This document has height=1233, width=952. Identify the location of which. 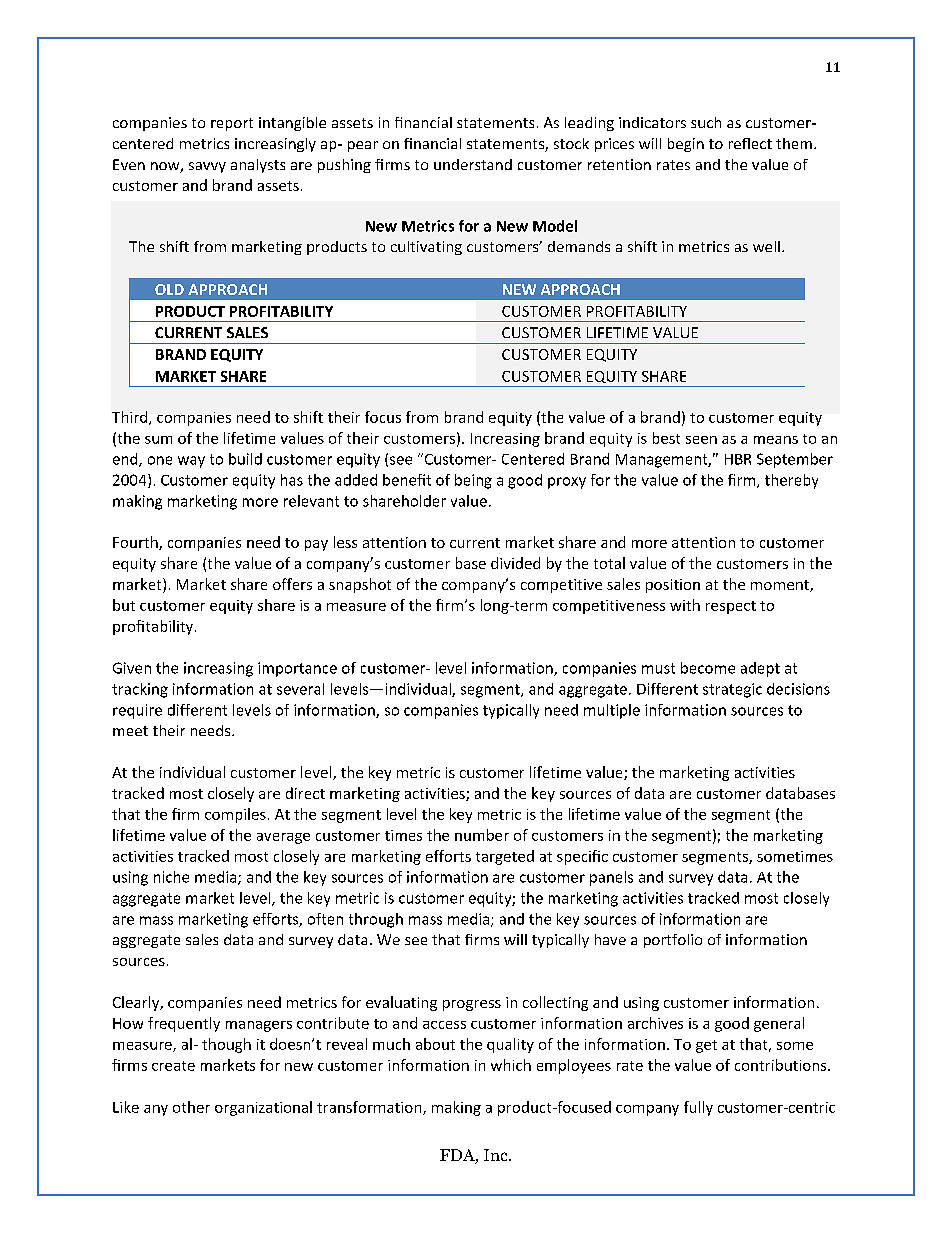
(511, 1065).
